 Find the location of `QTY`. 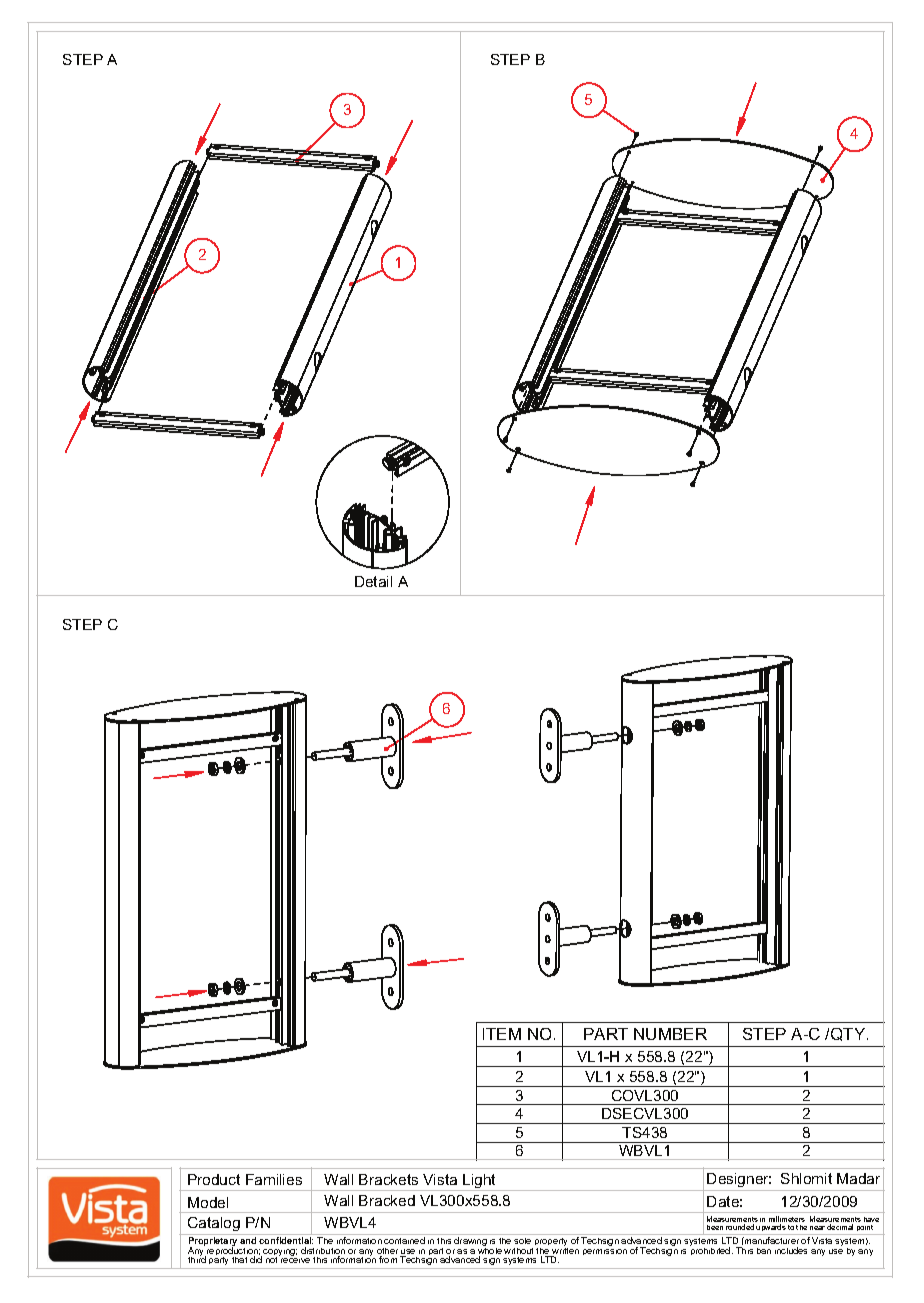

QTY is located at coordinates (849, 1034).
